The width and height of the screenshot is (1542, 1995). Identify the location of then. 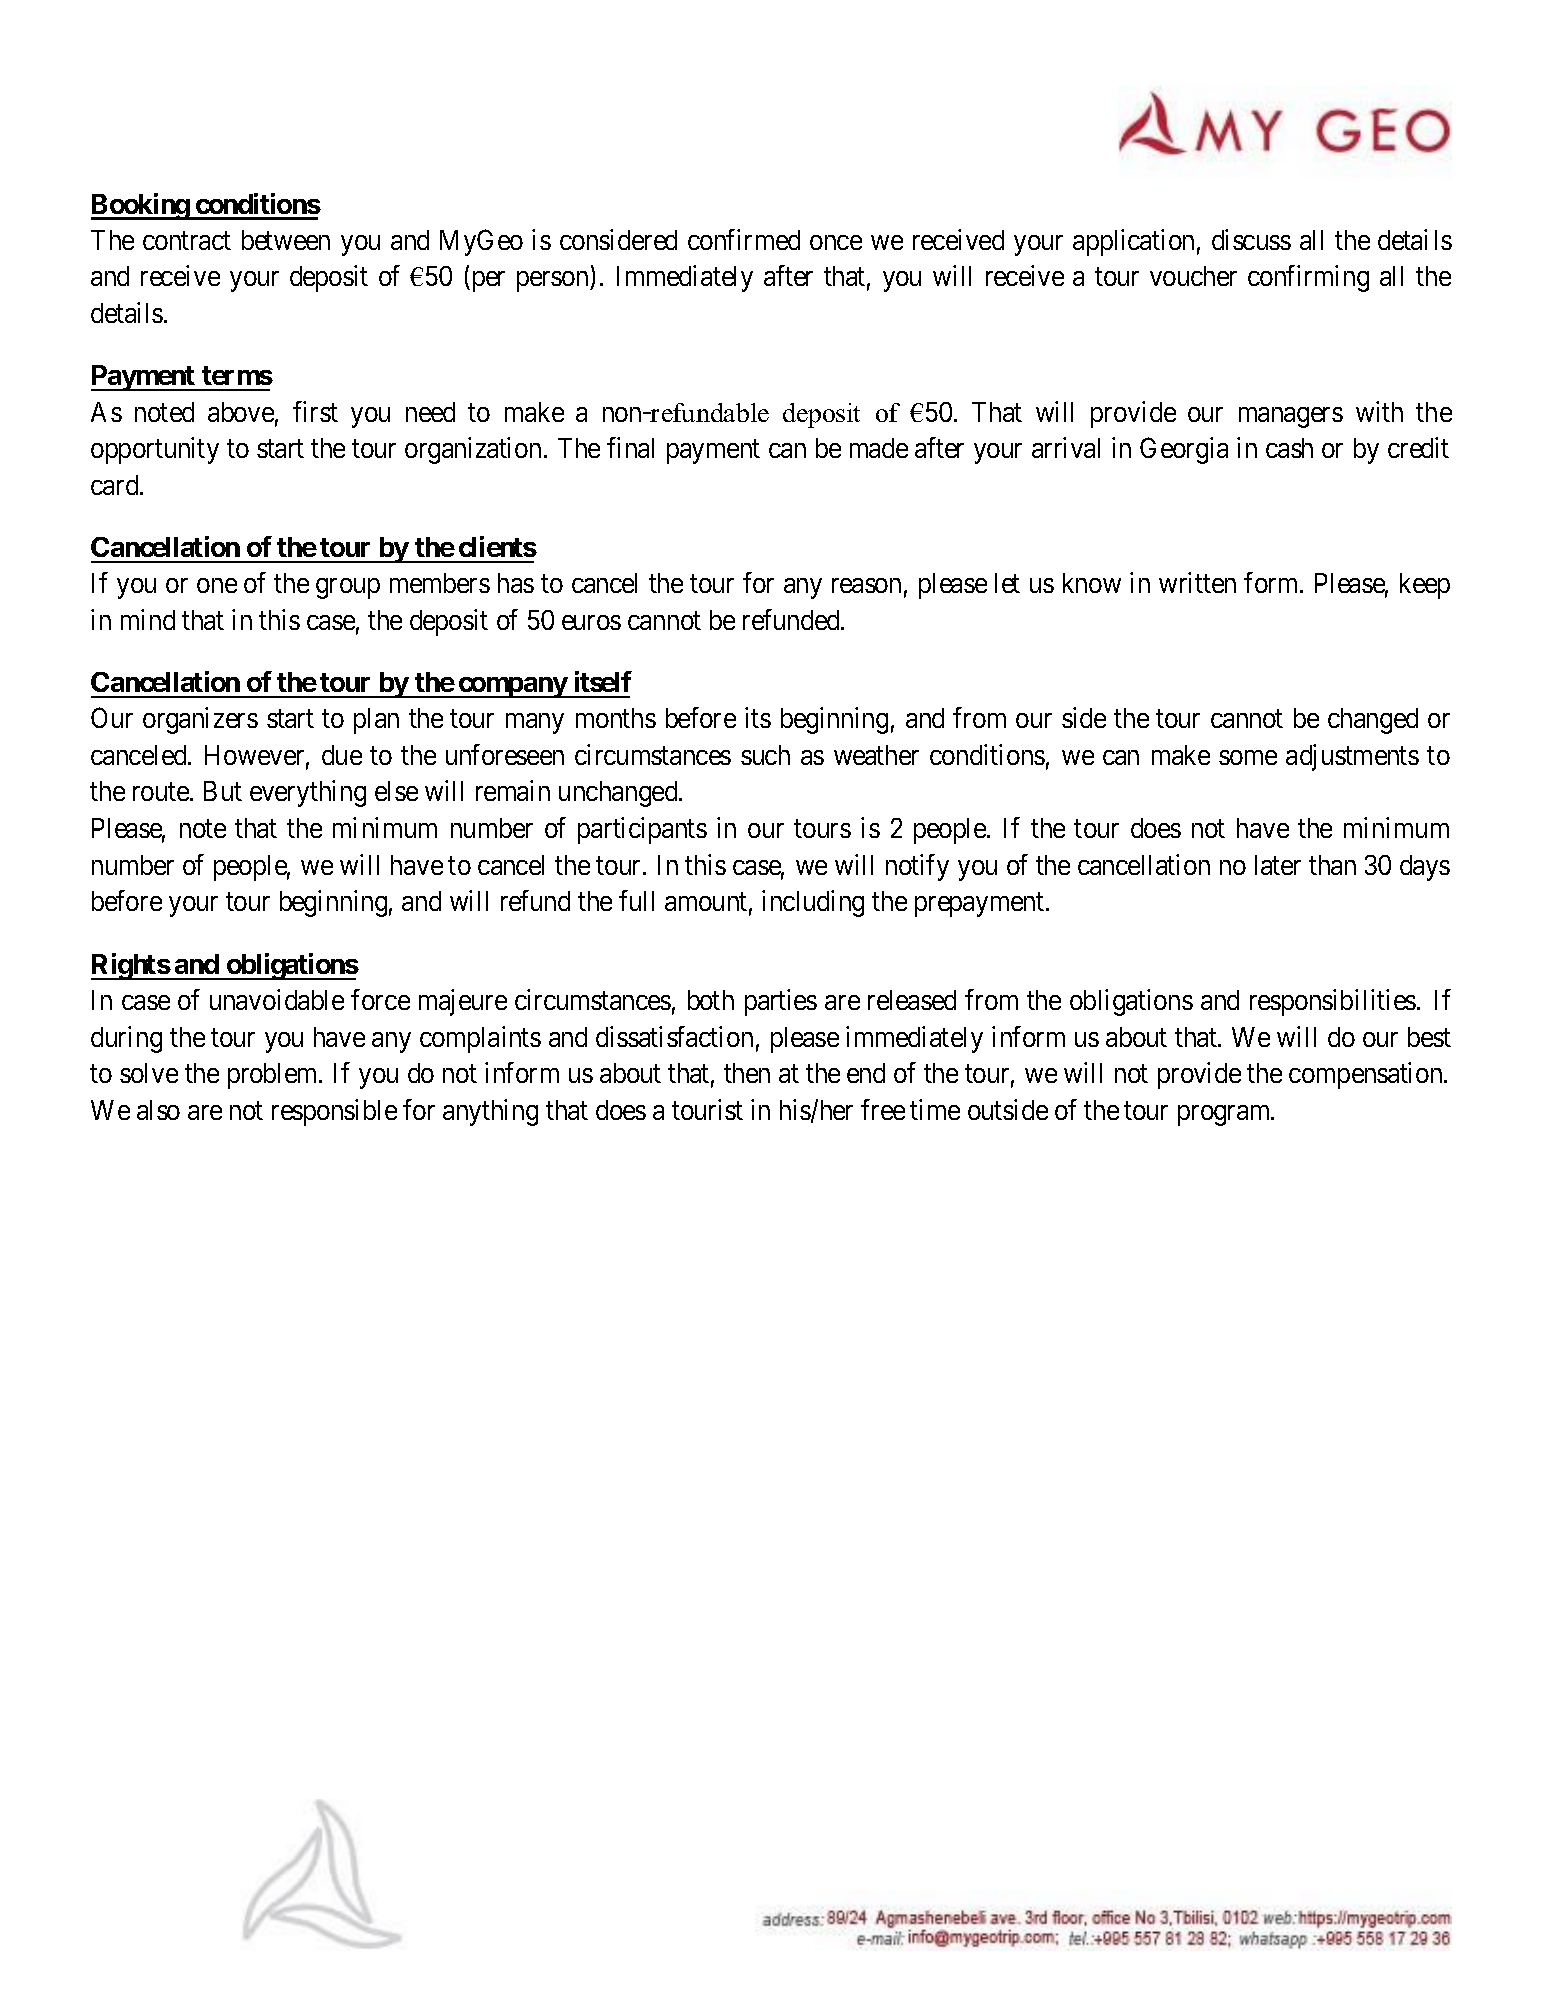
(747, 1073).
